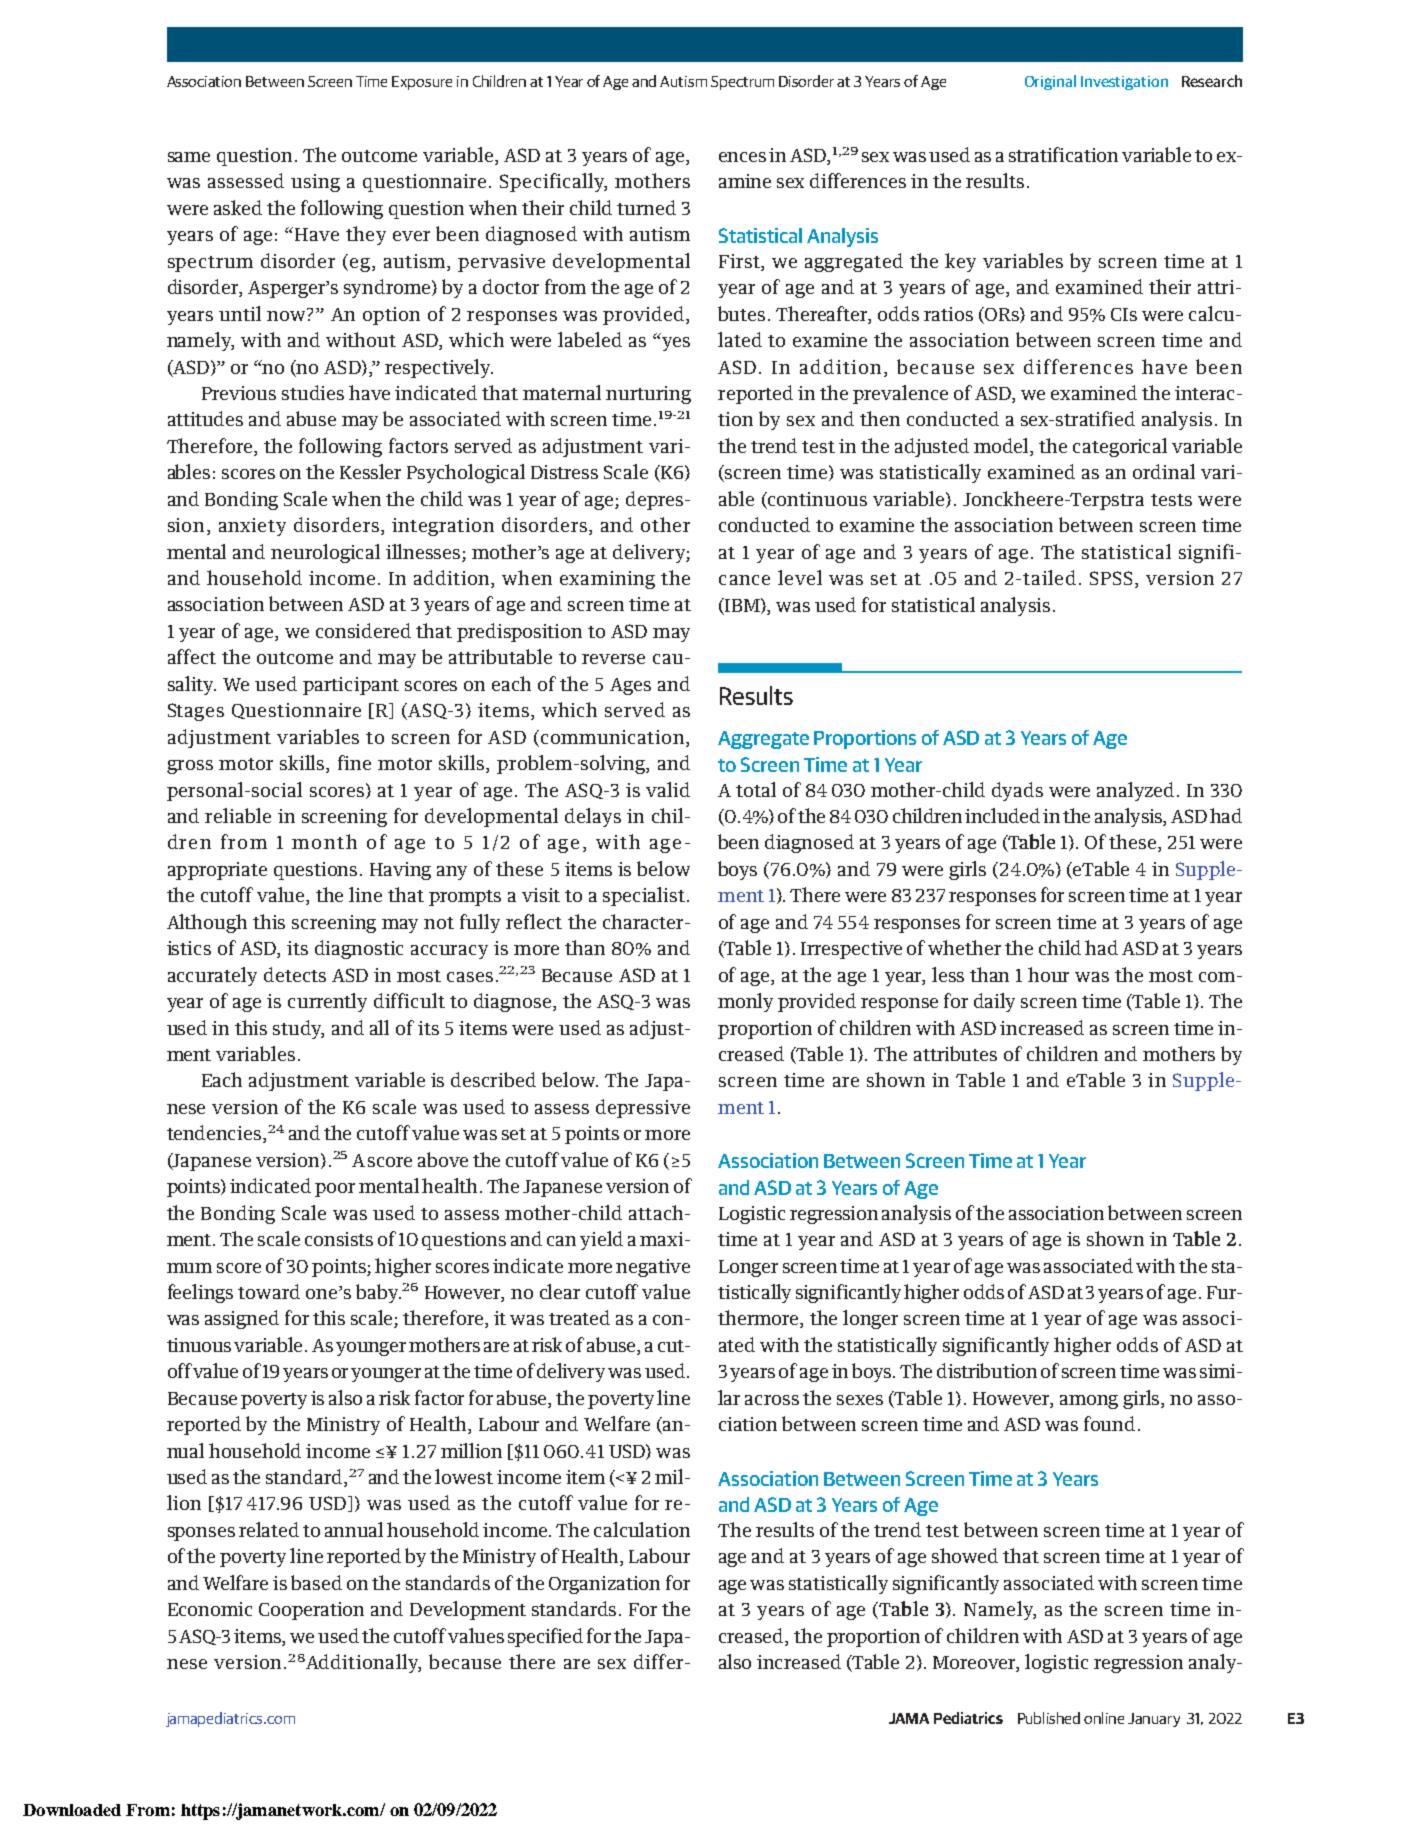 This screenshot has width=1410, height=1825. What do you see at coordinates (1049, 1718) in the screenshot?
I see `Published` at bounding box center [1049, 1718].
